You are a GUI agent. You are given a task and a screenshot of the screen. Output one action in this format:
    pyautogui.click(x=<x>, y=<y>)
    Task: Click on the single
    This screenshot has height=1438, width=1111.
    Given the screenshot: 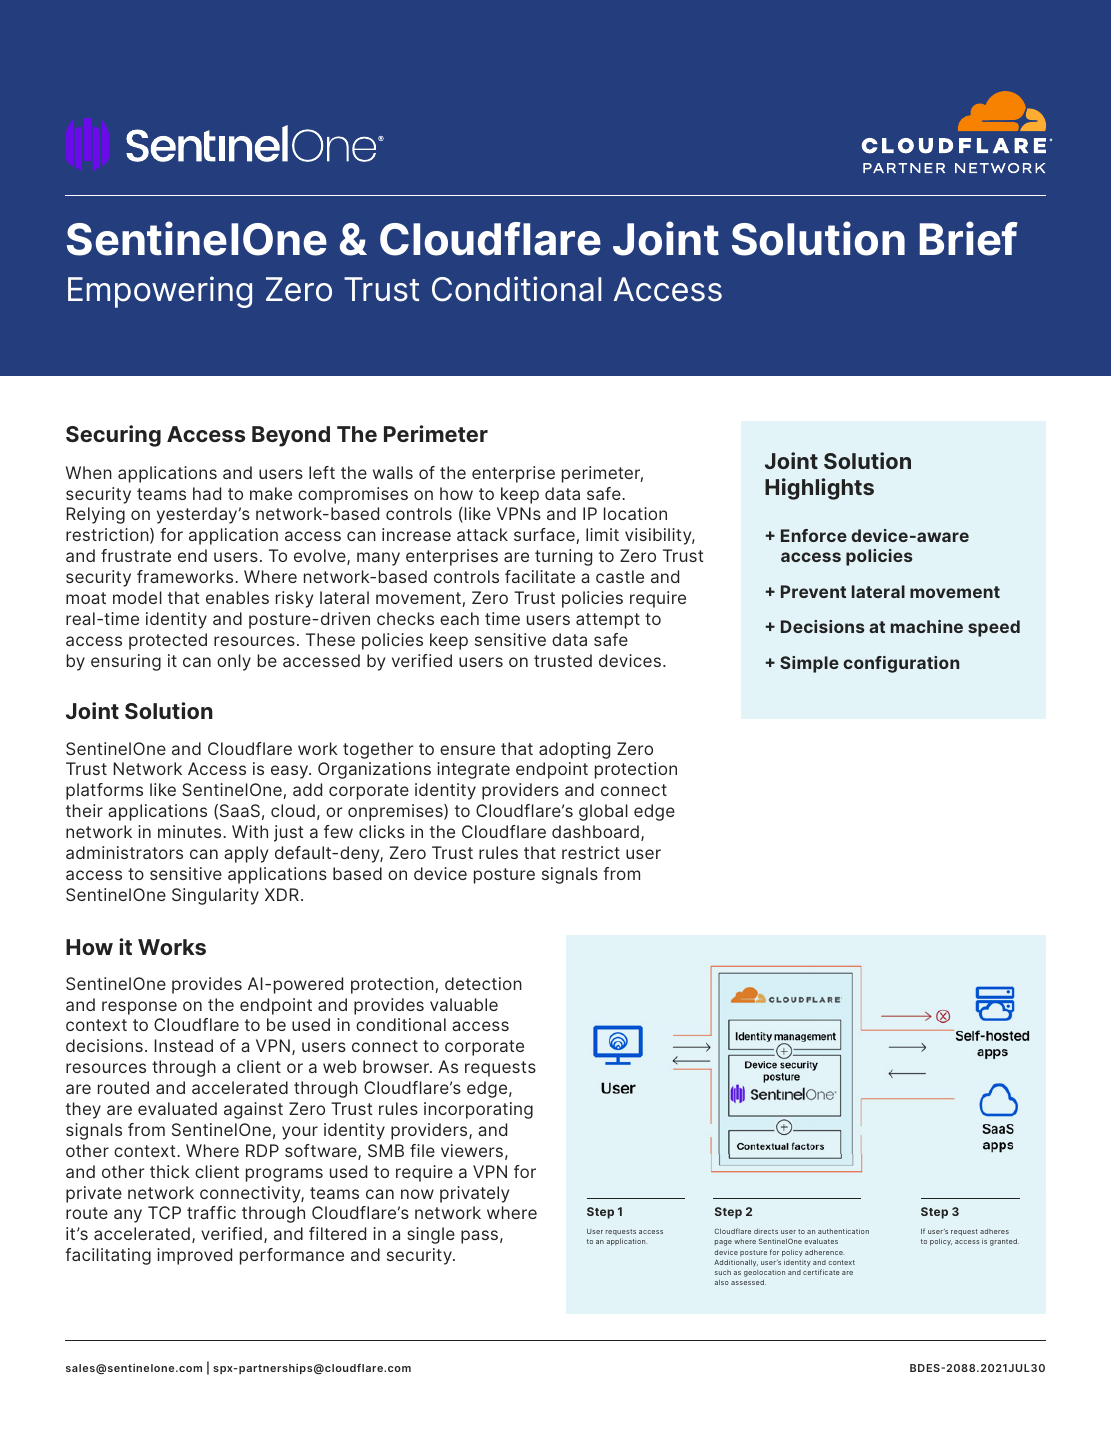 What is the action you would take?
    pyautogui.click(x=431, y=1235)
